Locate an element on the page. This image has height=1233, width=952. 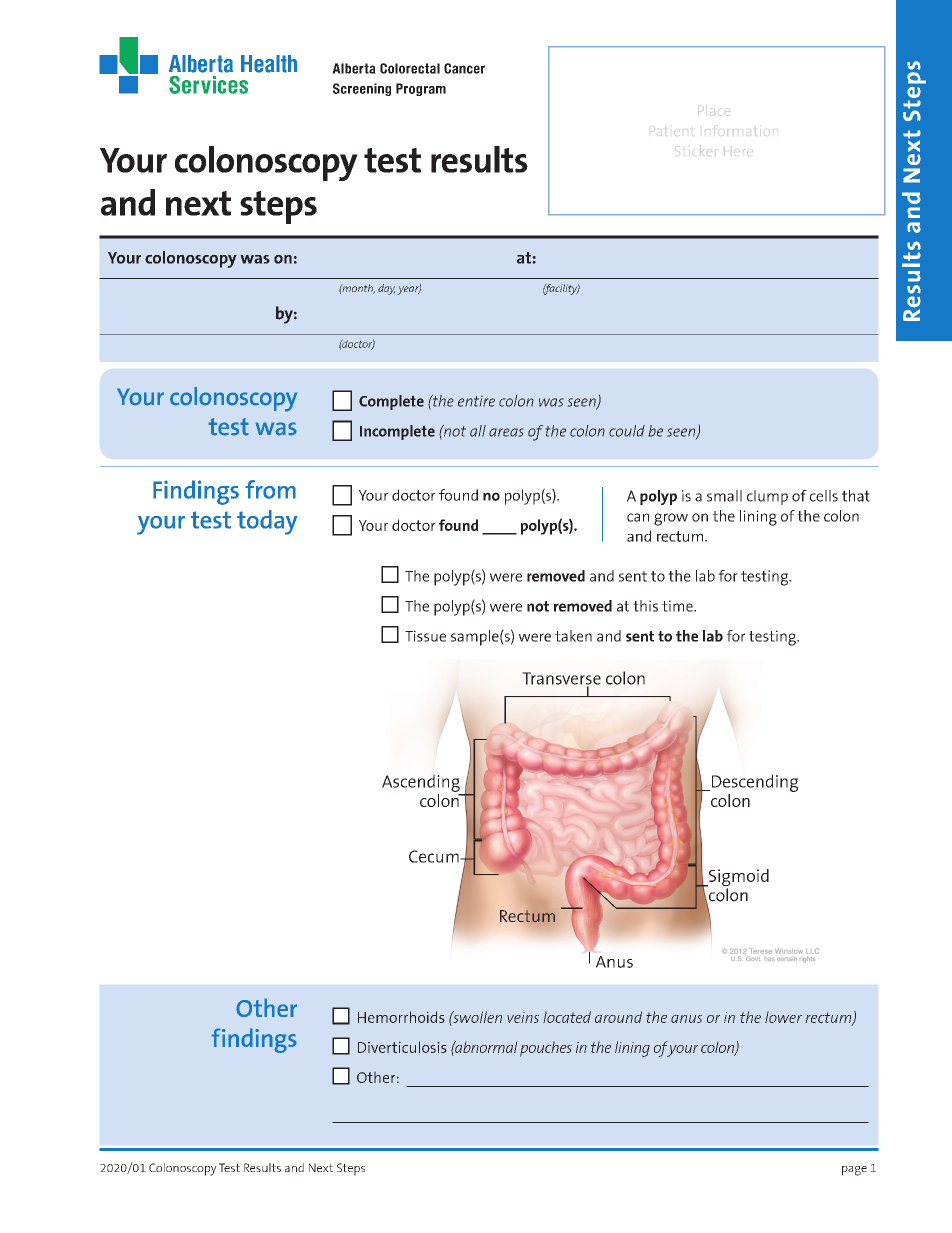
located is located at coordinates (567, 1017).
